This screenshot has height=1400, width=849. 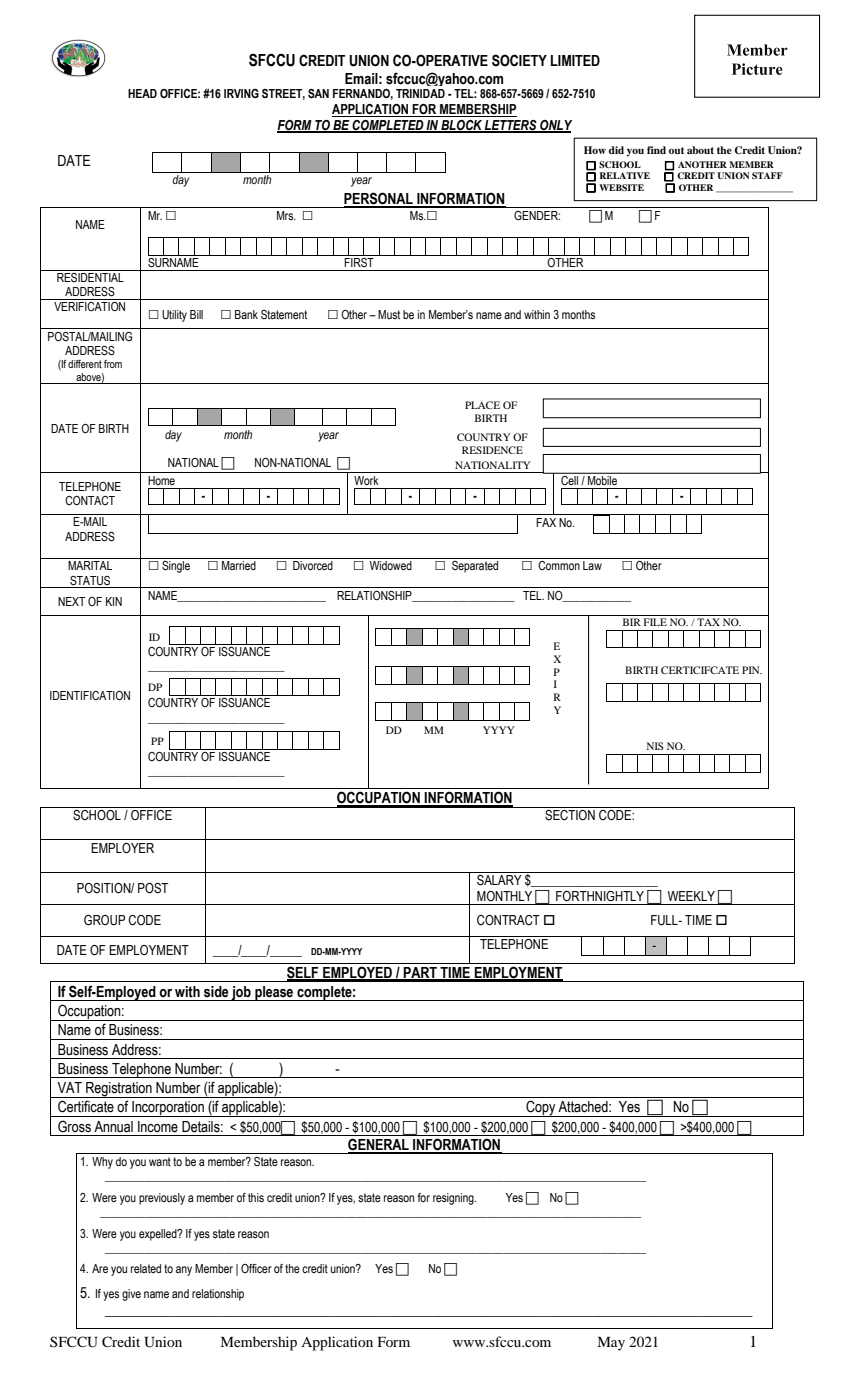 What do you see at coordinates (700, 150) in the screenshot?
I see `about` at bounding box center [700, 150].
